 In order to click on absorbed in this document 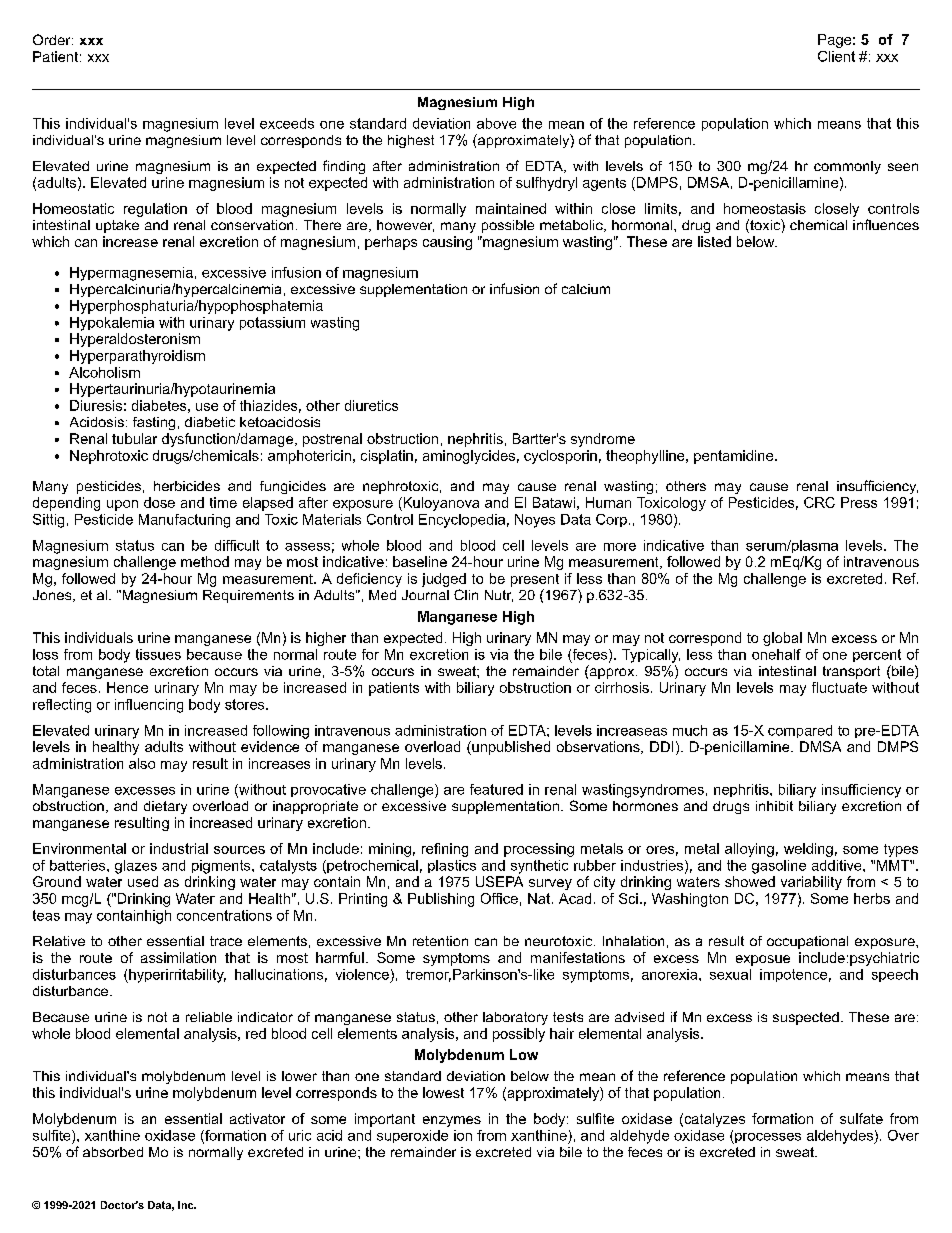, I will do `click(113, 1152)`.
